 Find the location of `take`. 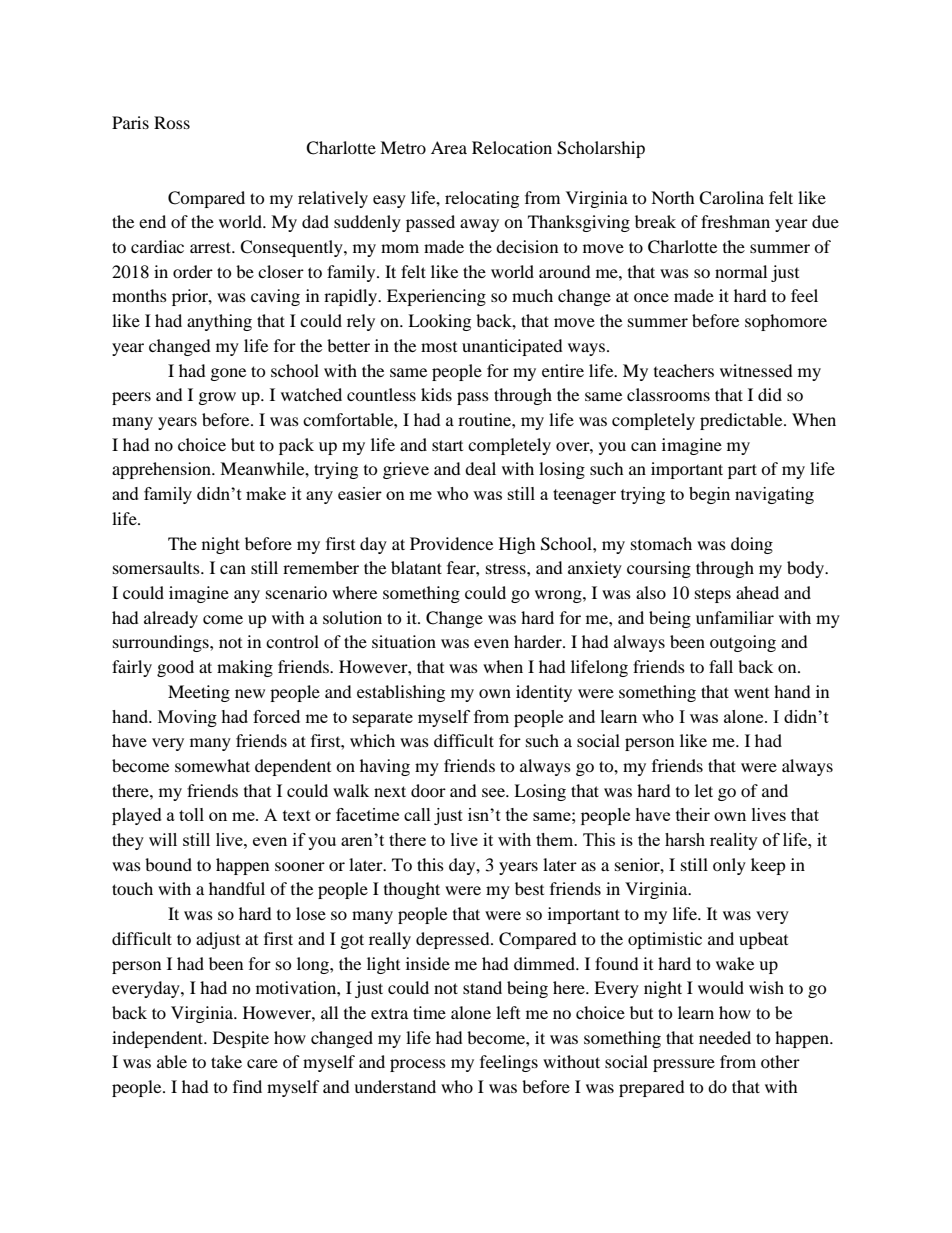

take is located at coordinates (226, 1061).
